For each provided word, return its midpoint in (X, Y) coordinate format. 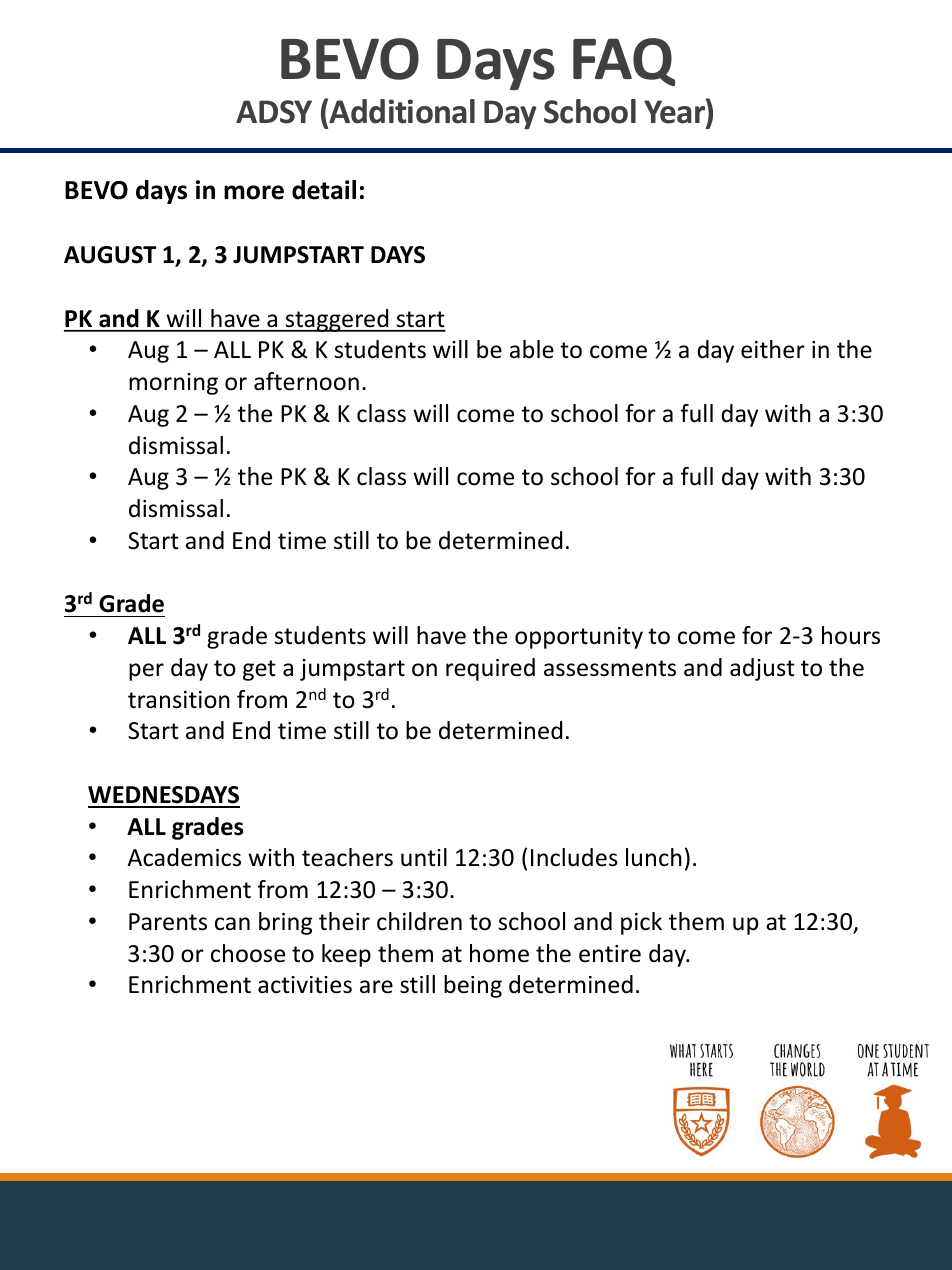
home (499, 953)
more (254, 192)
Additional (402, 111)
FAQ (624, 62)
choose (248, 953)
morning (173, 384)
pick (641, 923)
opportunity (579, 638)
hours (851, 635)
